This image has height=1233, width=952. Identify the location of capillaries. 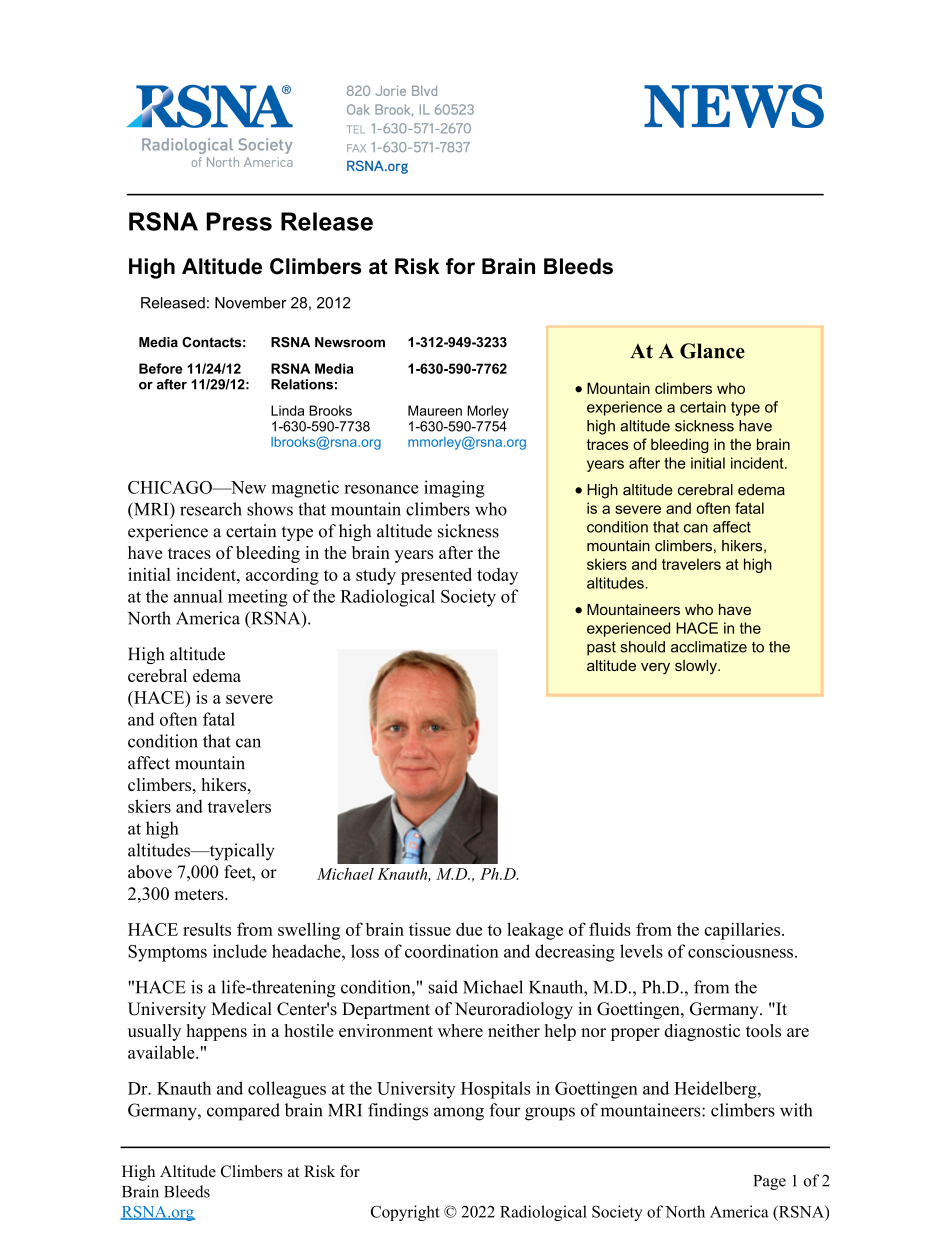
(743, 931).
